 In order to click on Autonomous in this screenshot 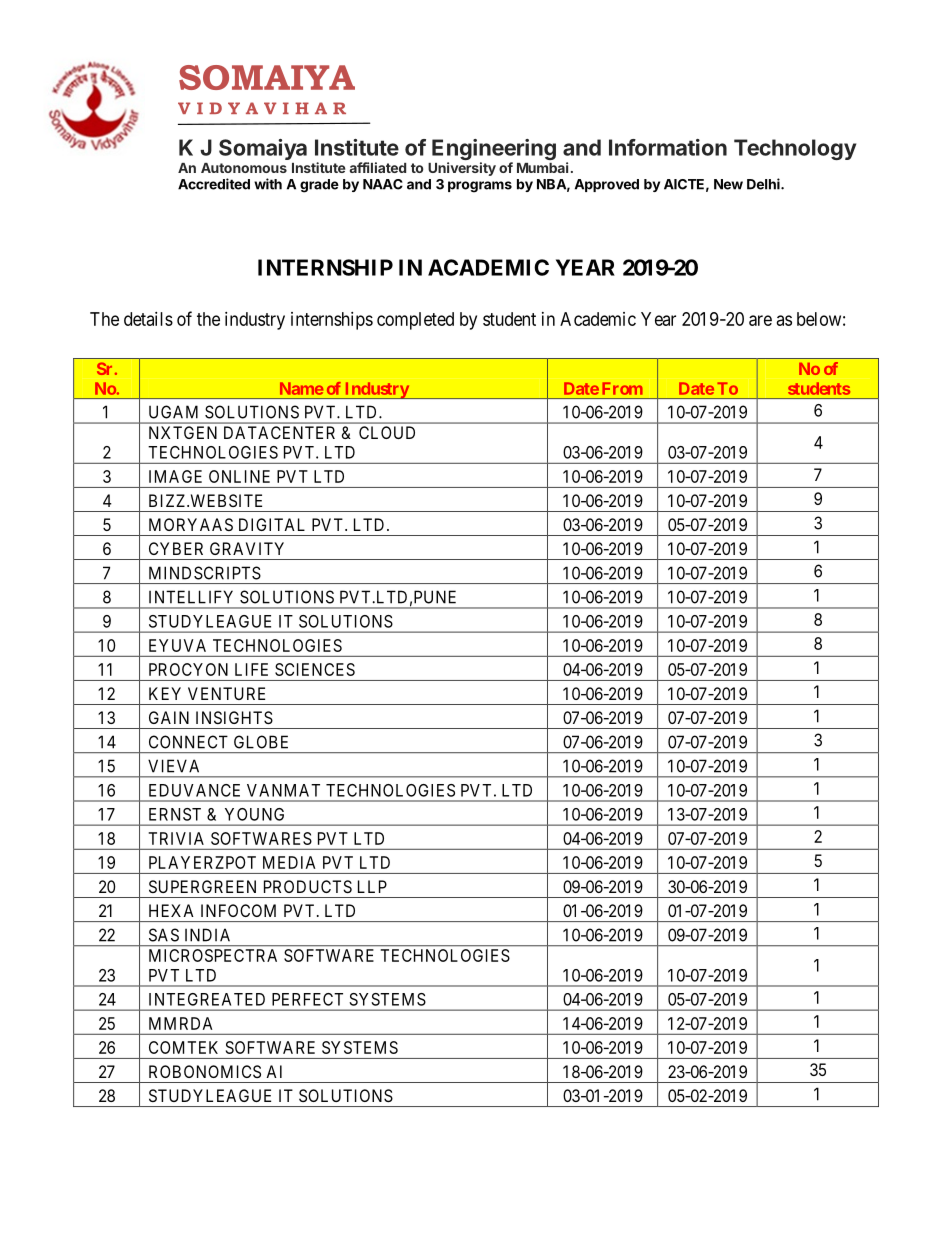, I will do `click(244, 168)`.
